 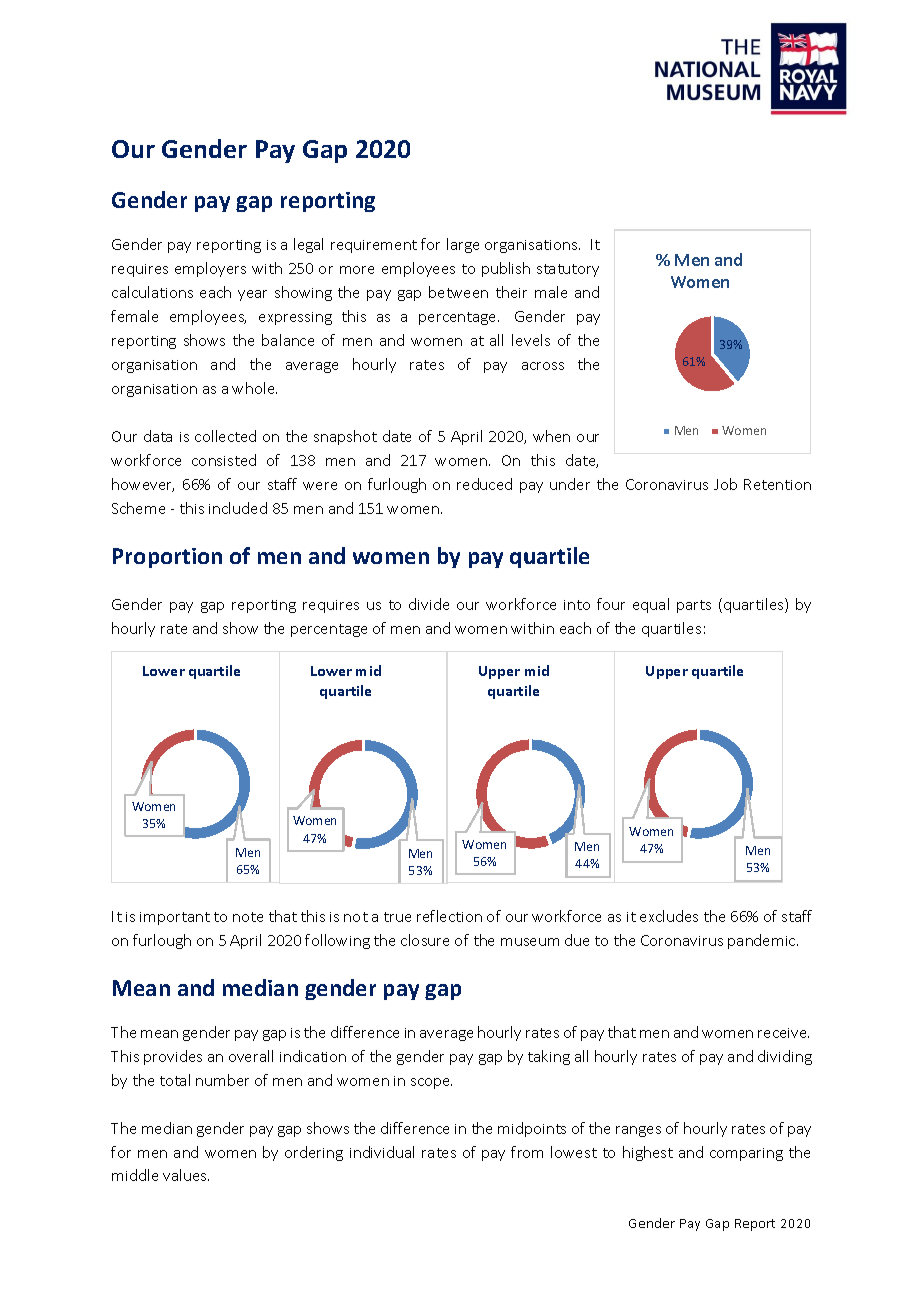 What do you see at coordinates (449, 916) in the document?
I see `reflection` at bounding box center [449, 916].
